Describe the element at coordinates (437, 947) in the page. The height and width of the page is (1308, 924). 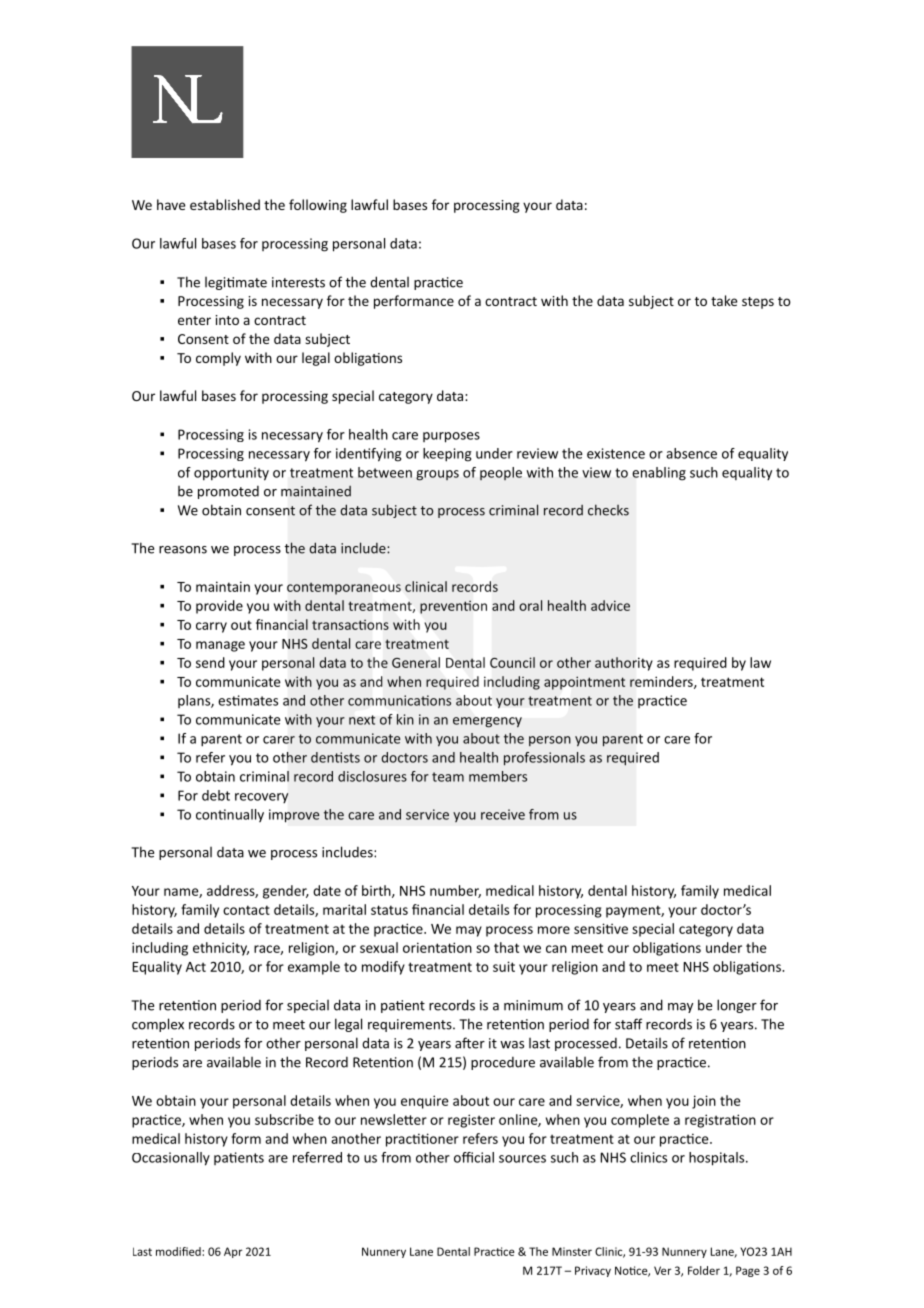
I see `orientation` at that location.
